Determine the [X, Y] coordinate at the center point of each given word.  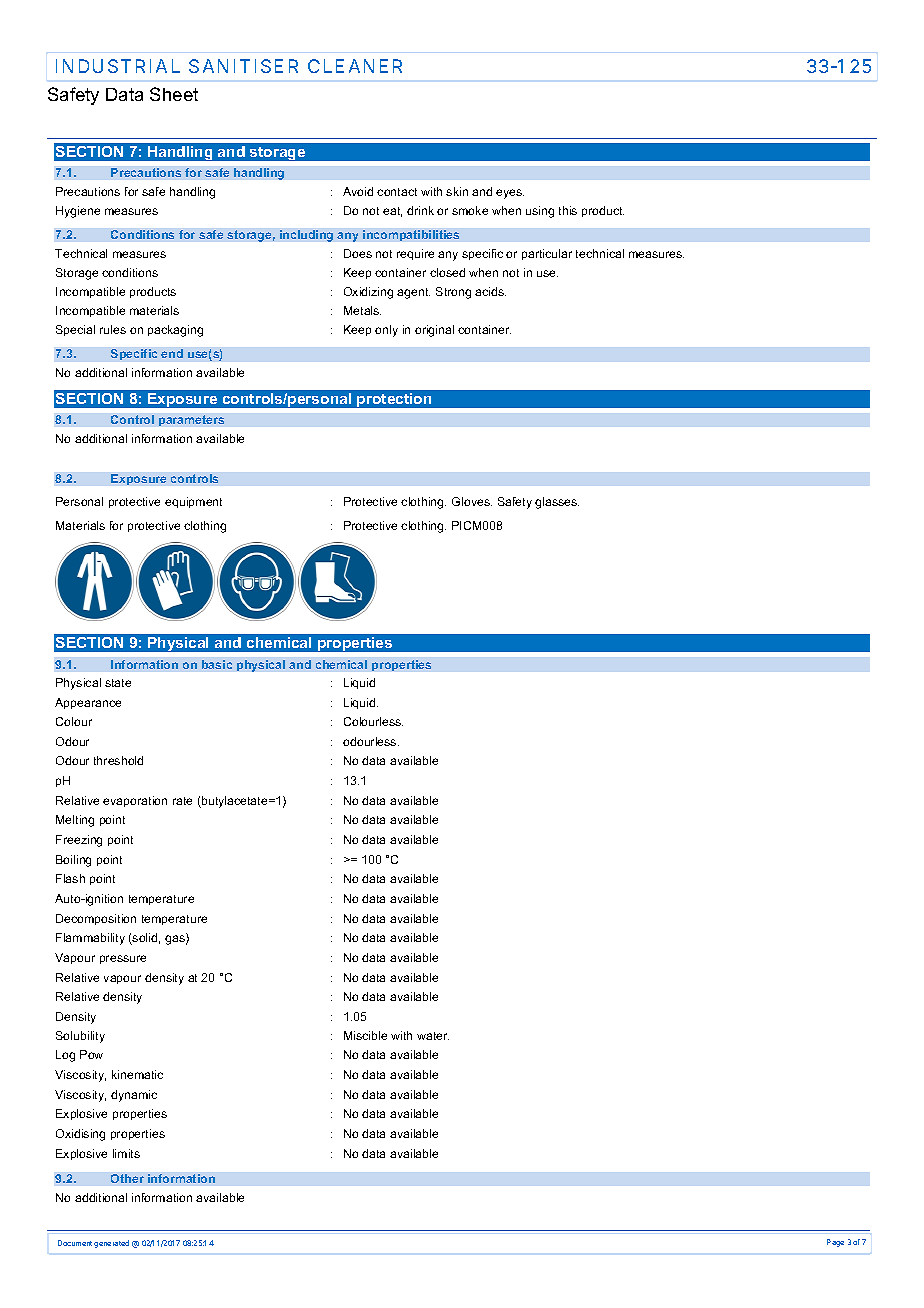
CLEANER [355, 66]
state [118, 683]
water [433, 1036]
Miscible [365, 1035]
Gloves [472, 501]
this [568, 210]
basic [217, 664]
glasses [557, 503]
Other [127, 1178]
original [434, 331]
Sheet [174, 94]
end [172, 353]
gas [176, 940]
